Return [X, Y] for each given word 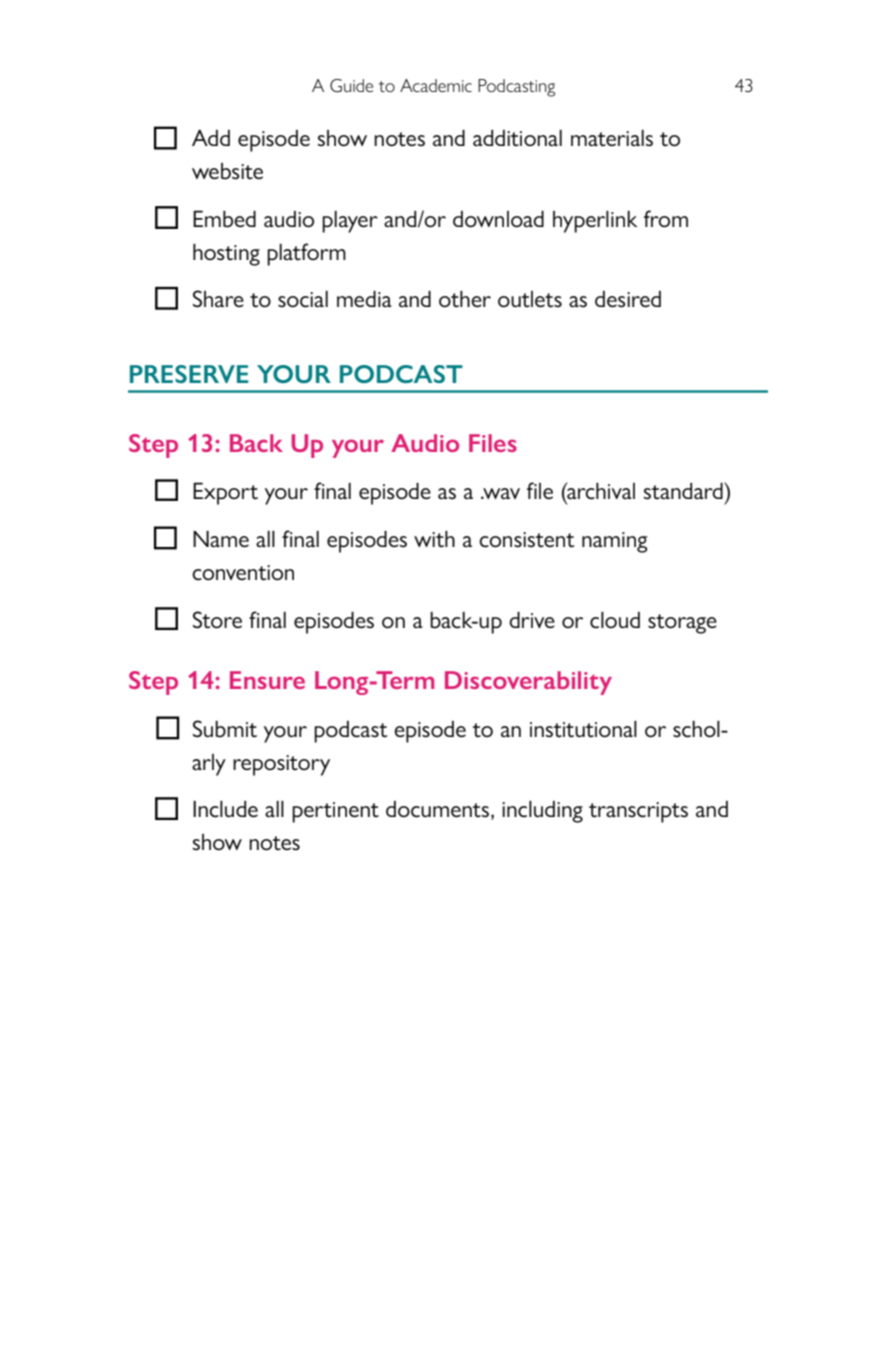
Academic [436, 85]
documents [439, 810]
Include [225, 809]
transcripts [638, 812]
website [227, 171]
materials [612, 138]
